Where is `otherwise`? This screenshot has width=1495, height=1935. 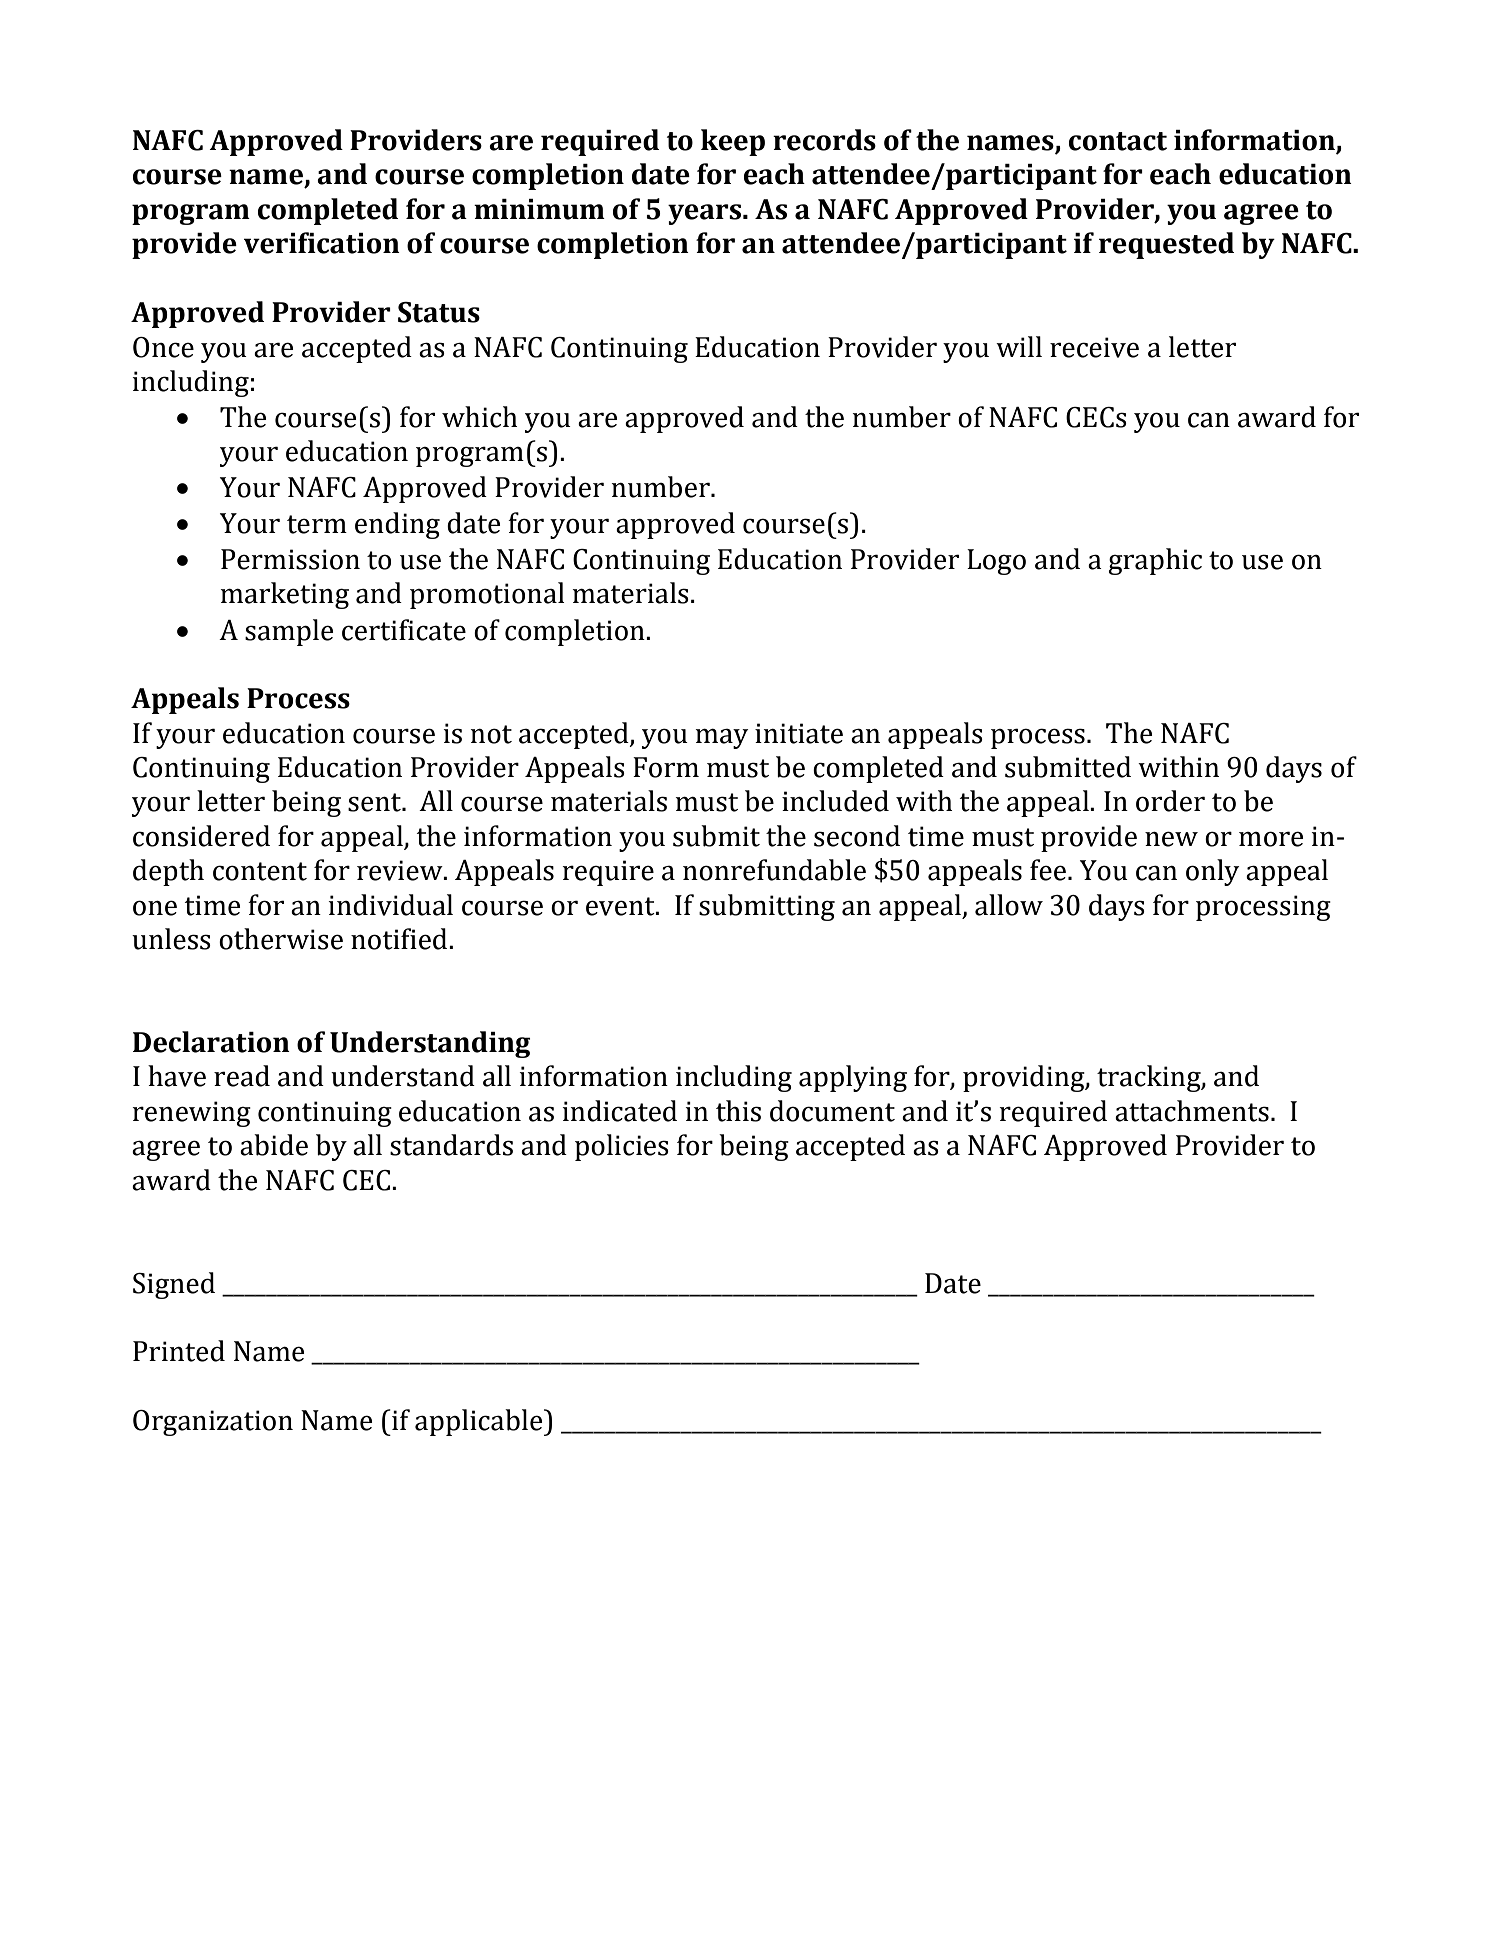
otherwise is located at coordinates (281, 939).
